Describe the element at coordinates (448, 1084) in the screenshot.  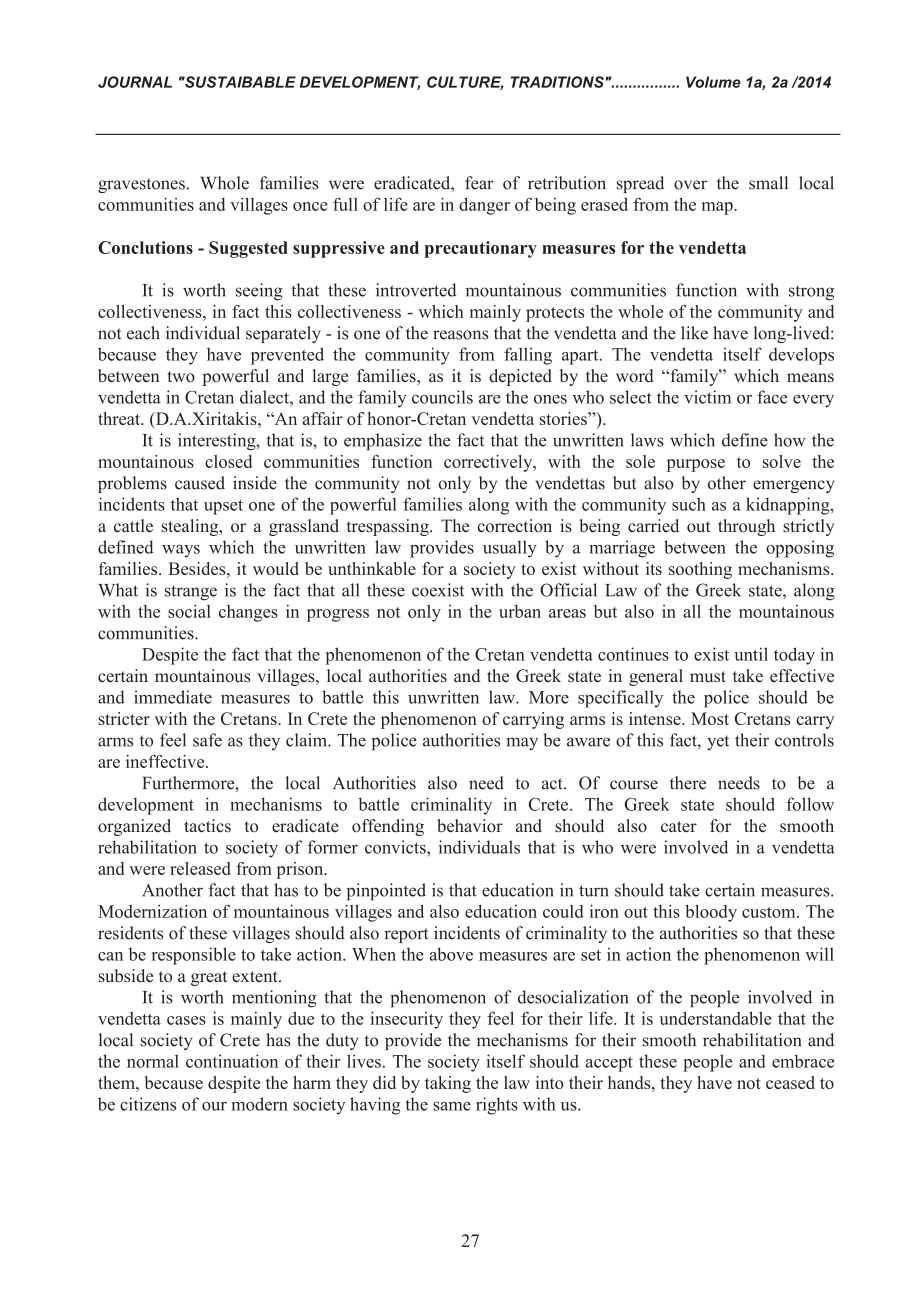
I see `taking` at that location.
